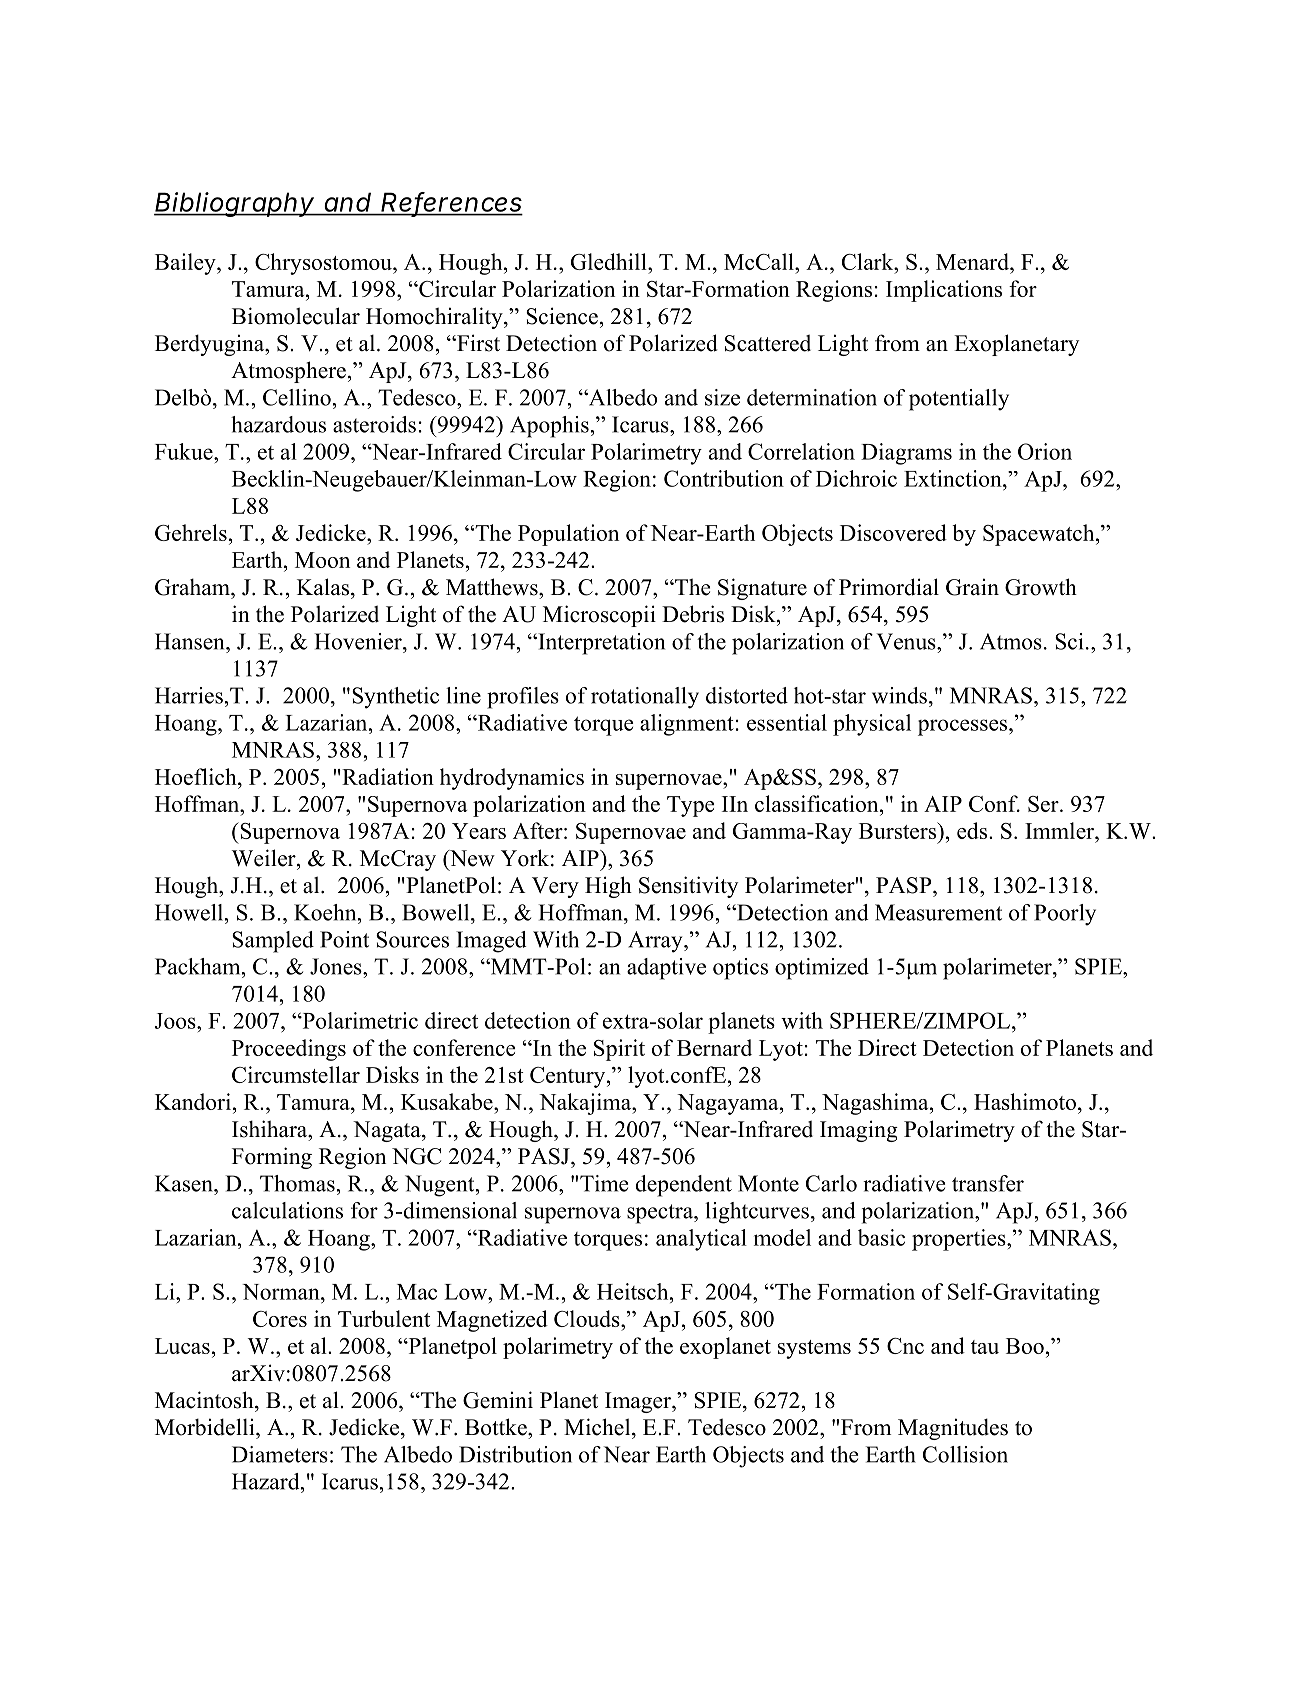 This page has height=1697, width=1311. What do you see at coordinates (280, 1454) in the page?
I see `Diameters` at bounding box center [280, 1454].
